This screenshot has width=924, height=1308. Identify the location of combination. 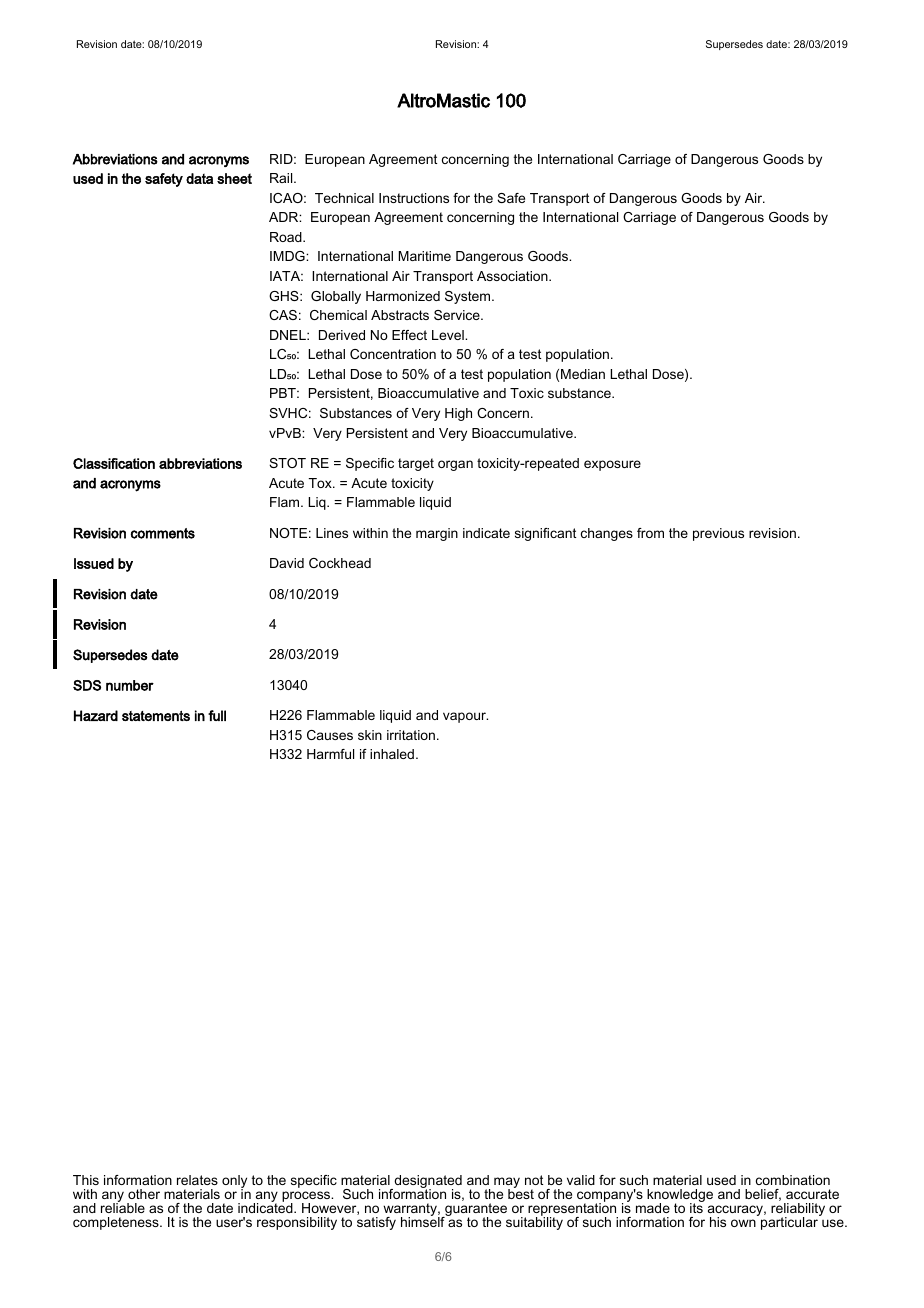
(793, 1180).
